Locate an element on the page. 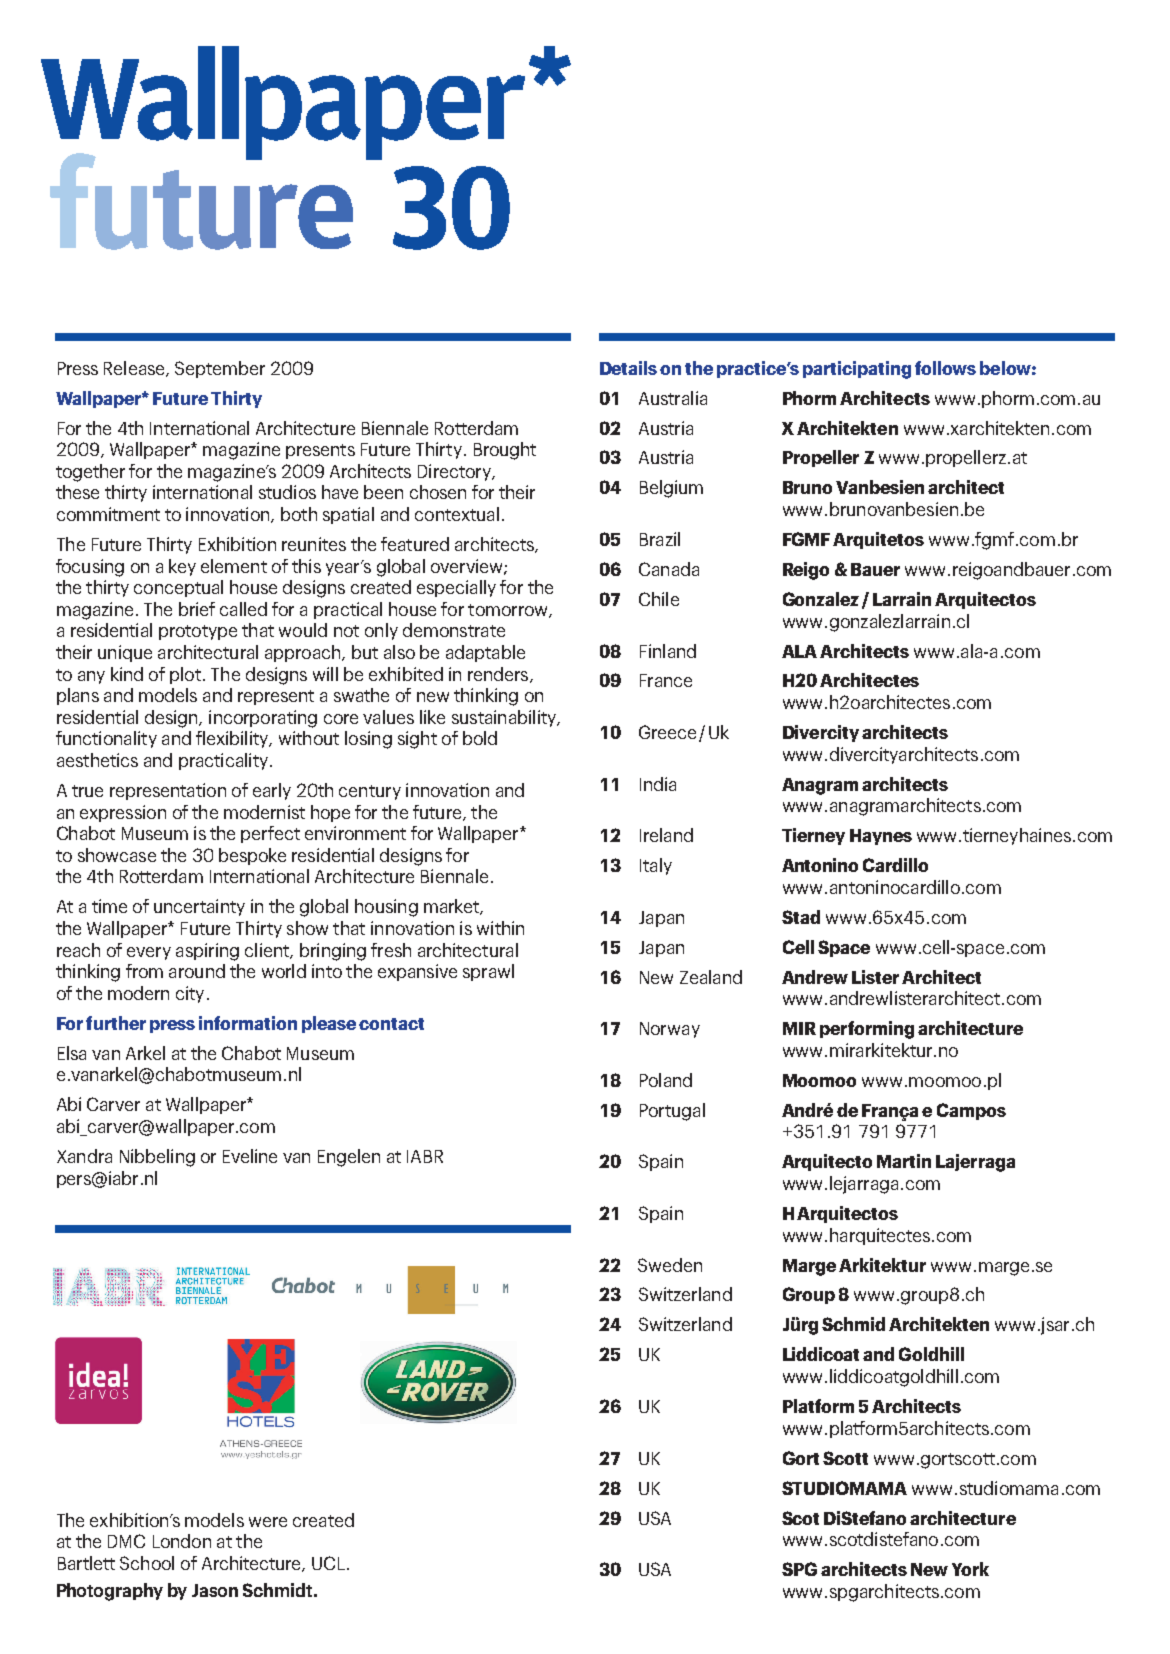 The width and height of the document is (1170, 1654). Sweden is located at coordinates (670, 1265).
